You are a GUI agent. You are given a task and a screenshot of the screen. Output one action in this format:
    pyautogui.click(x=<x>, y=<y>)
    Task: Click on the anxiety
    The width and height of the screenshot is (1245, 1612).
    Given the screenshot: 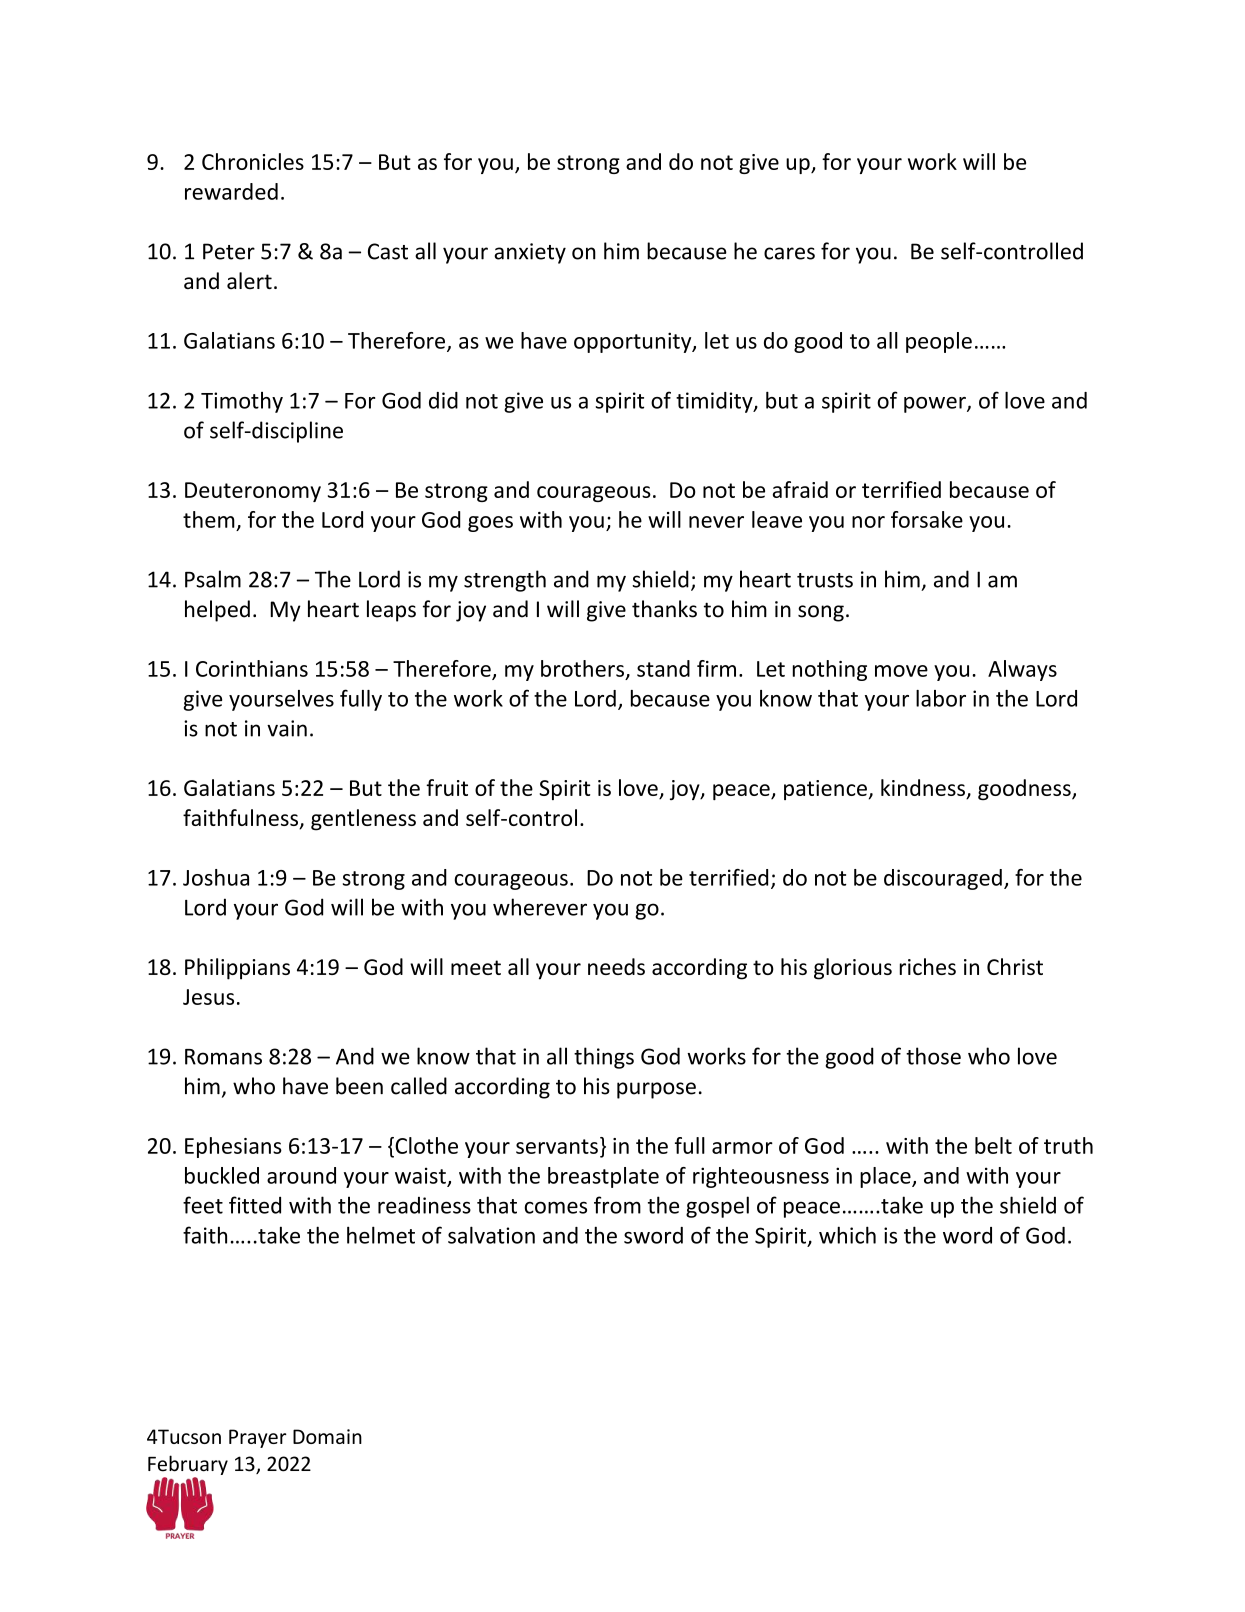 What is the action you would take?
    pyautogui.click(x=530, y=253)
